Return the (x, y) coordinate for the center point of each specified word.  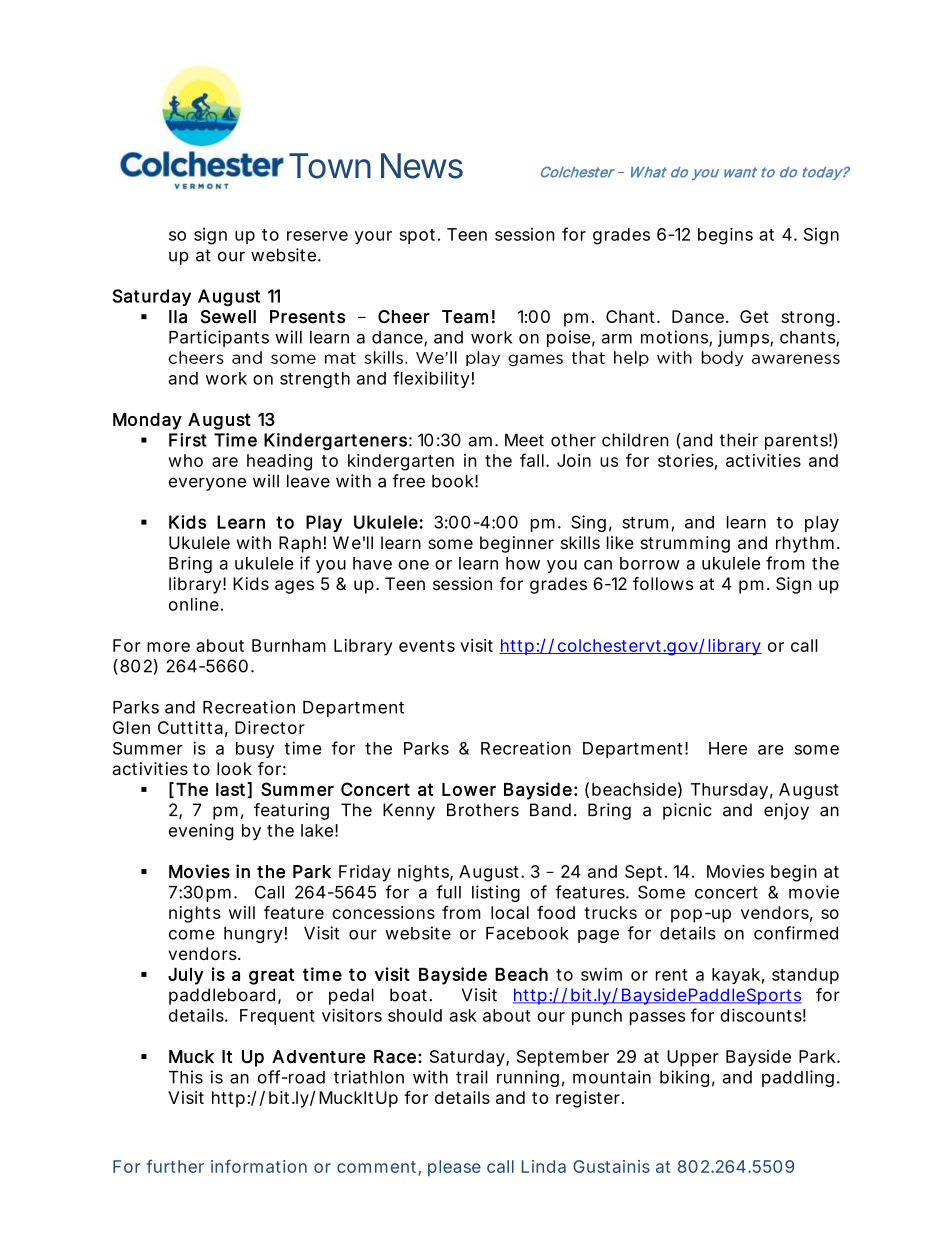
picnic (687, 811)
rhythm (805, 544)
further (175, 1166)
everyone (207, 484)
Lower (469, 789)
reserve (317, 236)
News (422, 166)
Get (754, 316)
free (408, 481)
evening (201, 832)
